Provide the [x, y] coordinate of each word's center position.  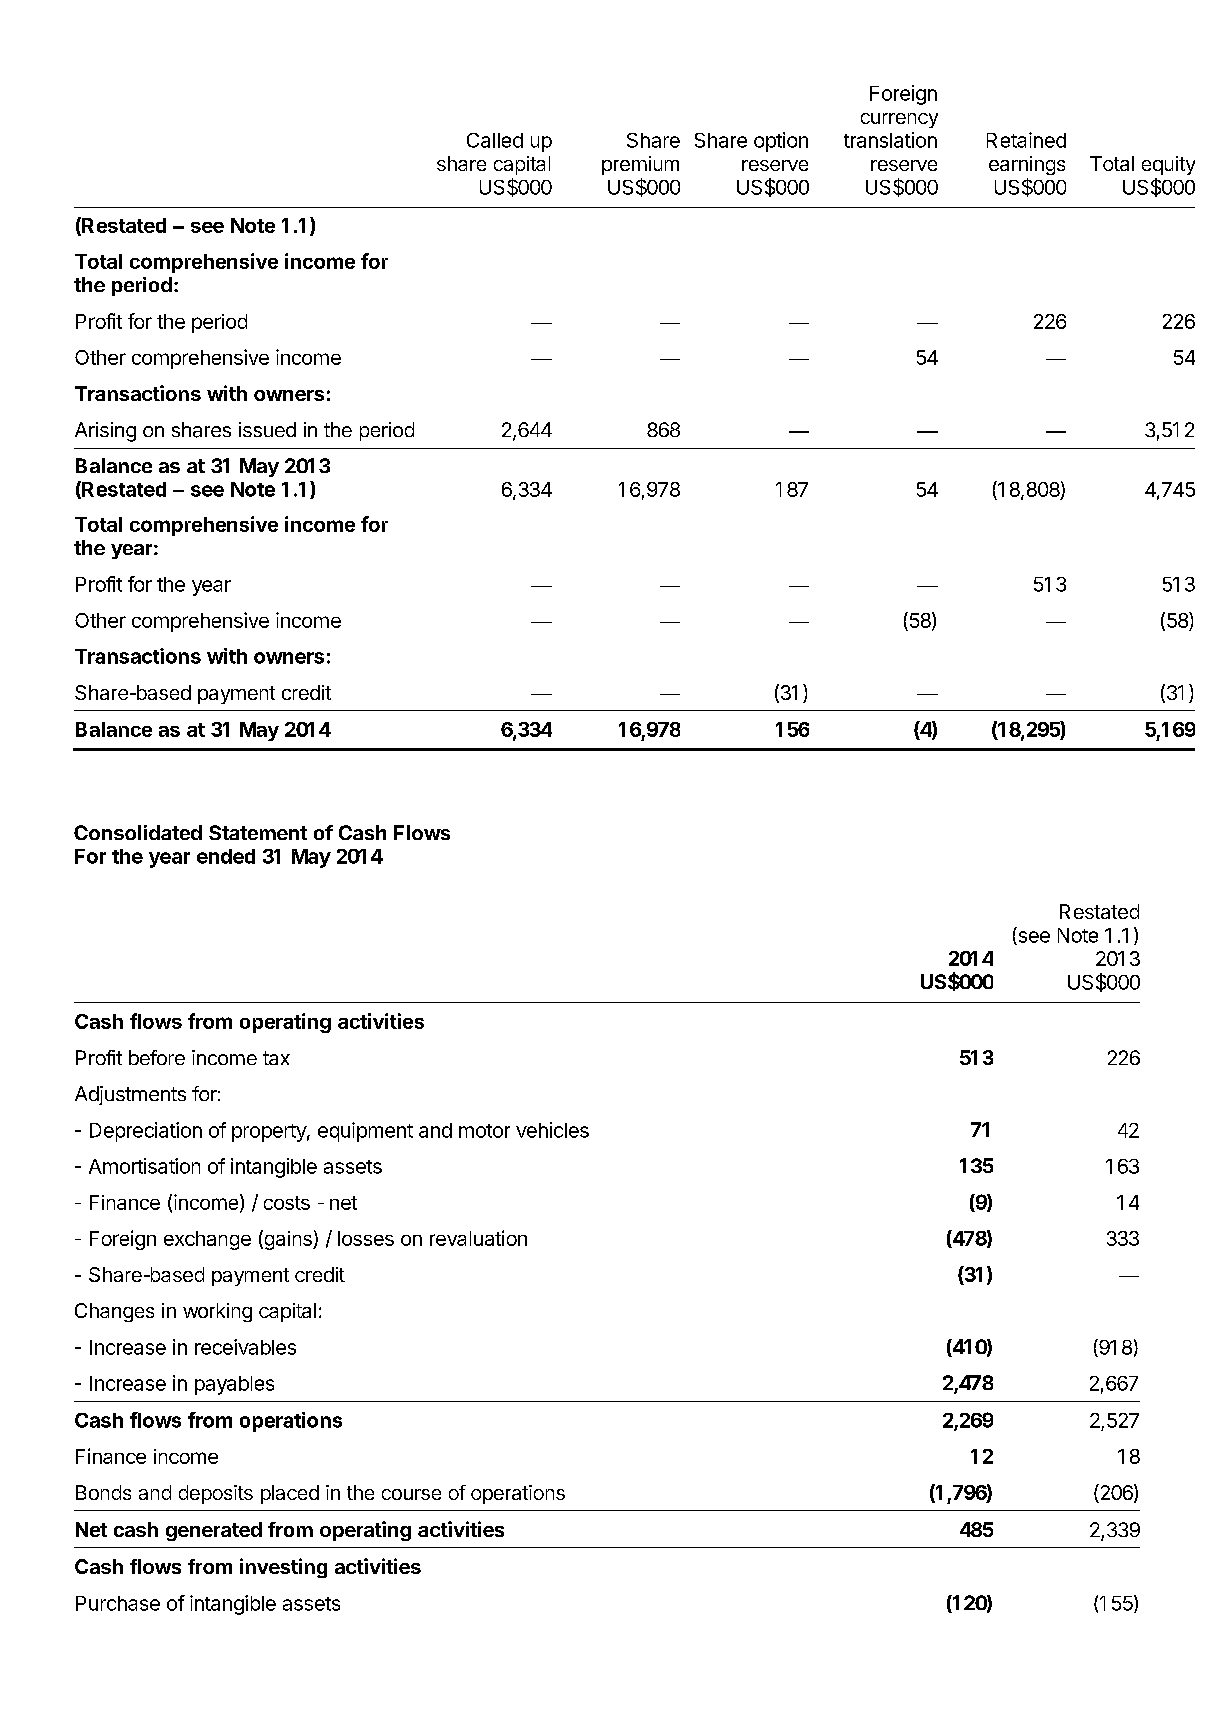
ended [226, 856]
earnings [1027, 165]
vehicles [552, 1130]
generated [214, 1531]
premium [640, 165]
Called [495, 140]
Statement [258, 832]
